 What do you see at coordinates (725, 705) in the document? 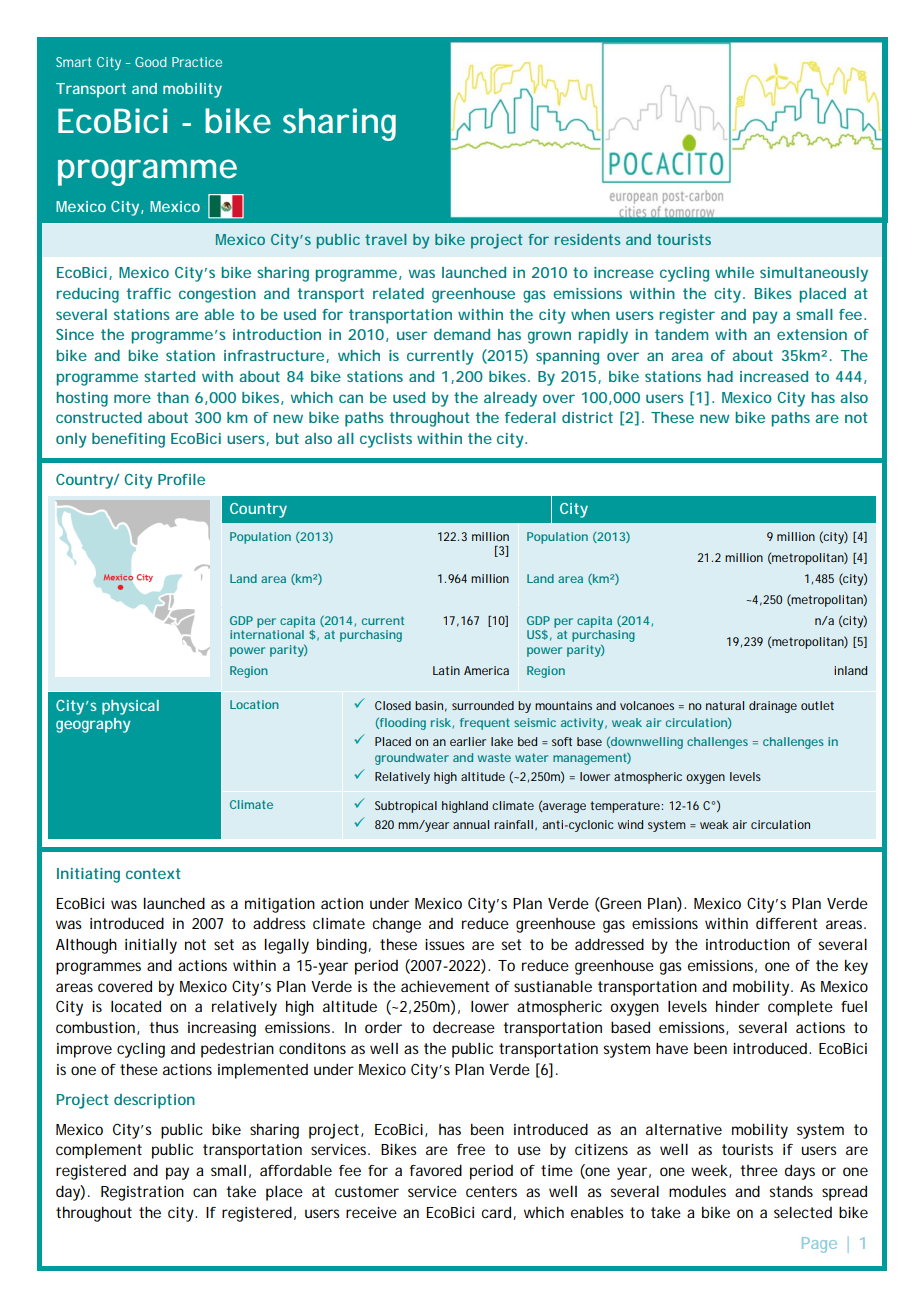
I see `natural` at bounding box center [725, 705].
